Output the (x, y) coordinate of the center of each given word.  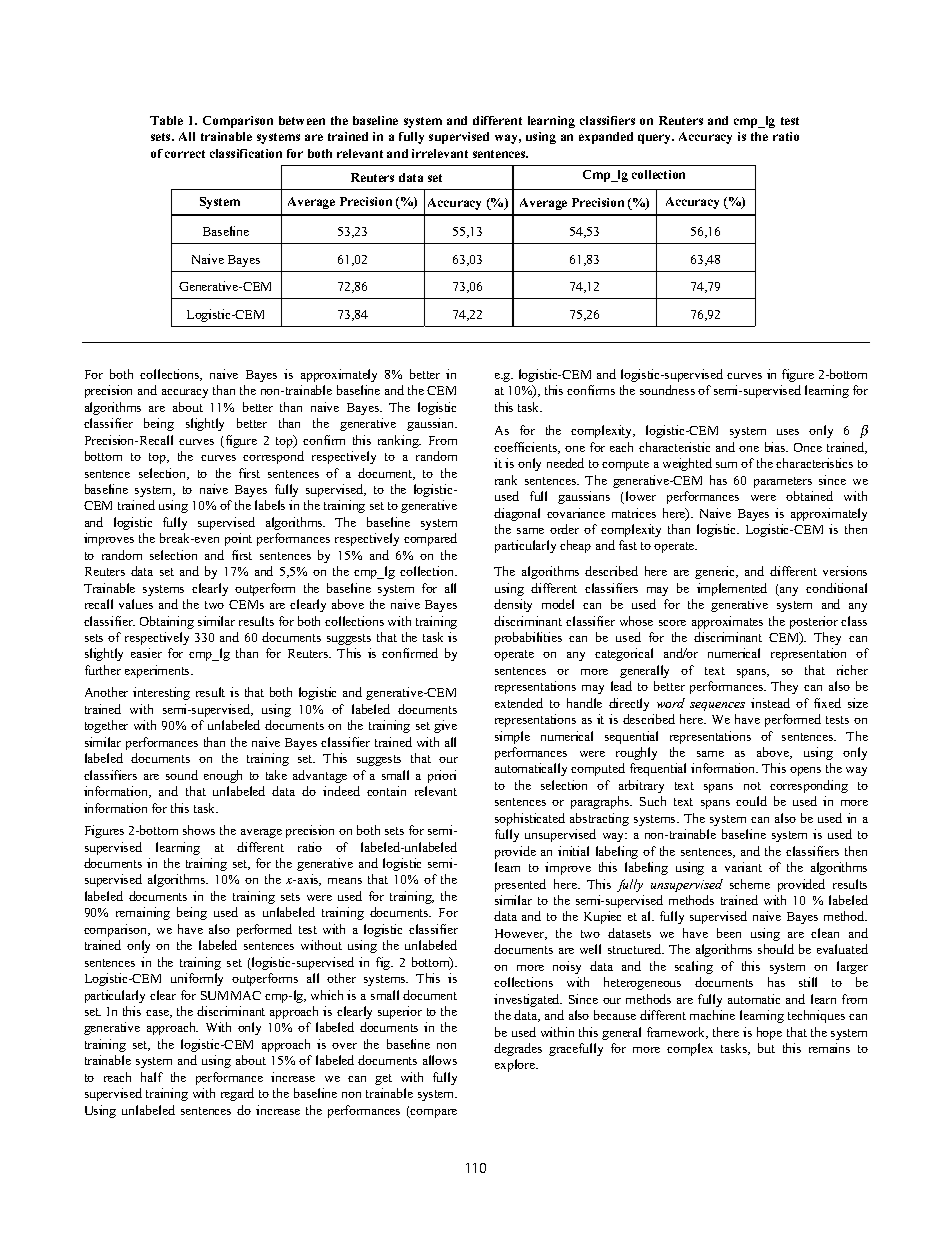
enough (223, 776)
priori (442, 776)
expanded (606, 138)
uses (788, 432)
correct (185, 154)
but (766, 1048)
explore (516, 1065)
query (656, 139)
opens (805, 771)
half (152, 1077)
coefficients (526, 448)
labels (270, 505)
